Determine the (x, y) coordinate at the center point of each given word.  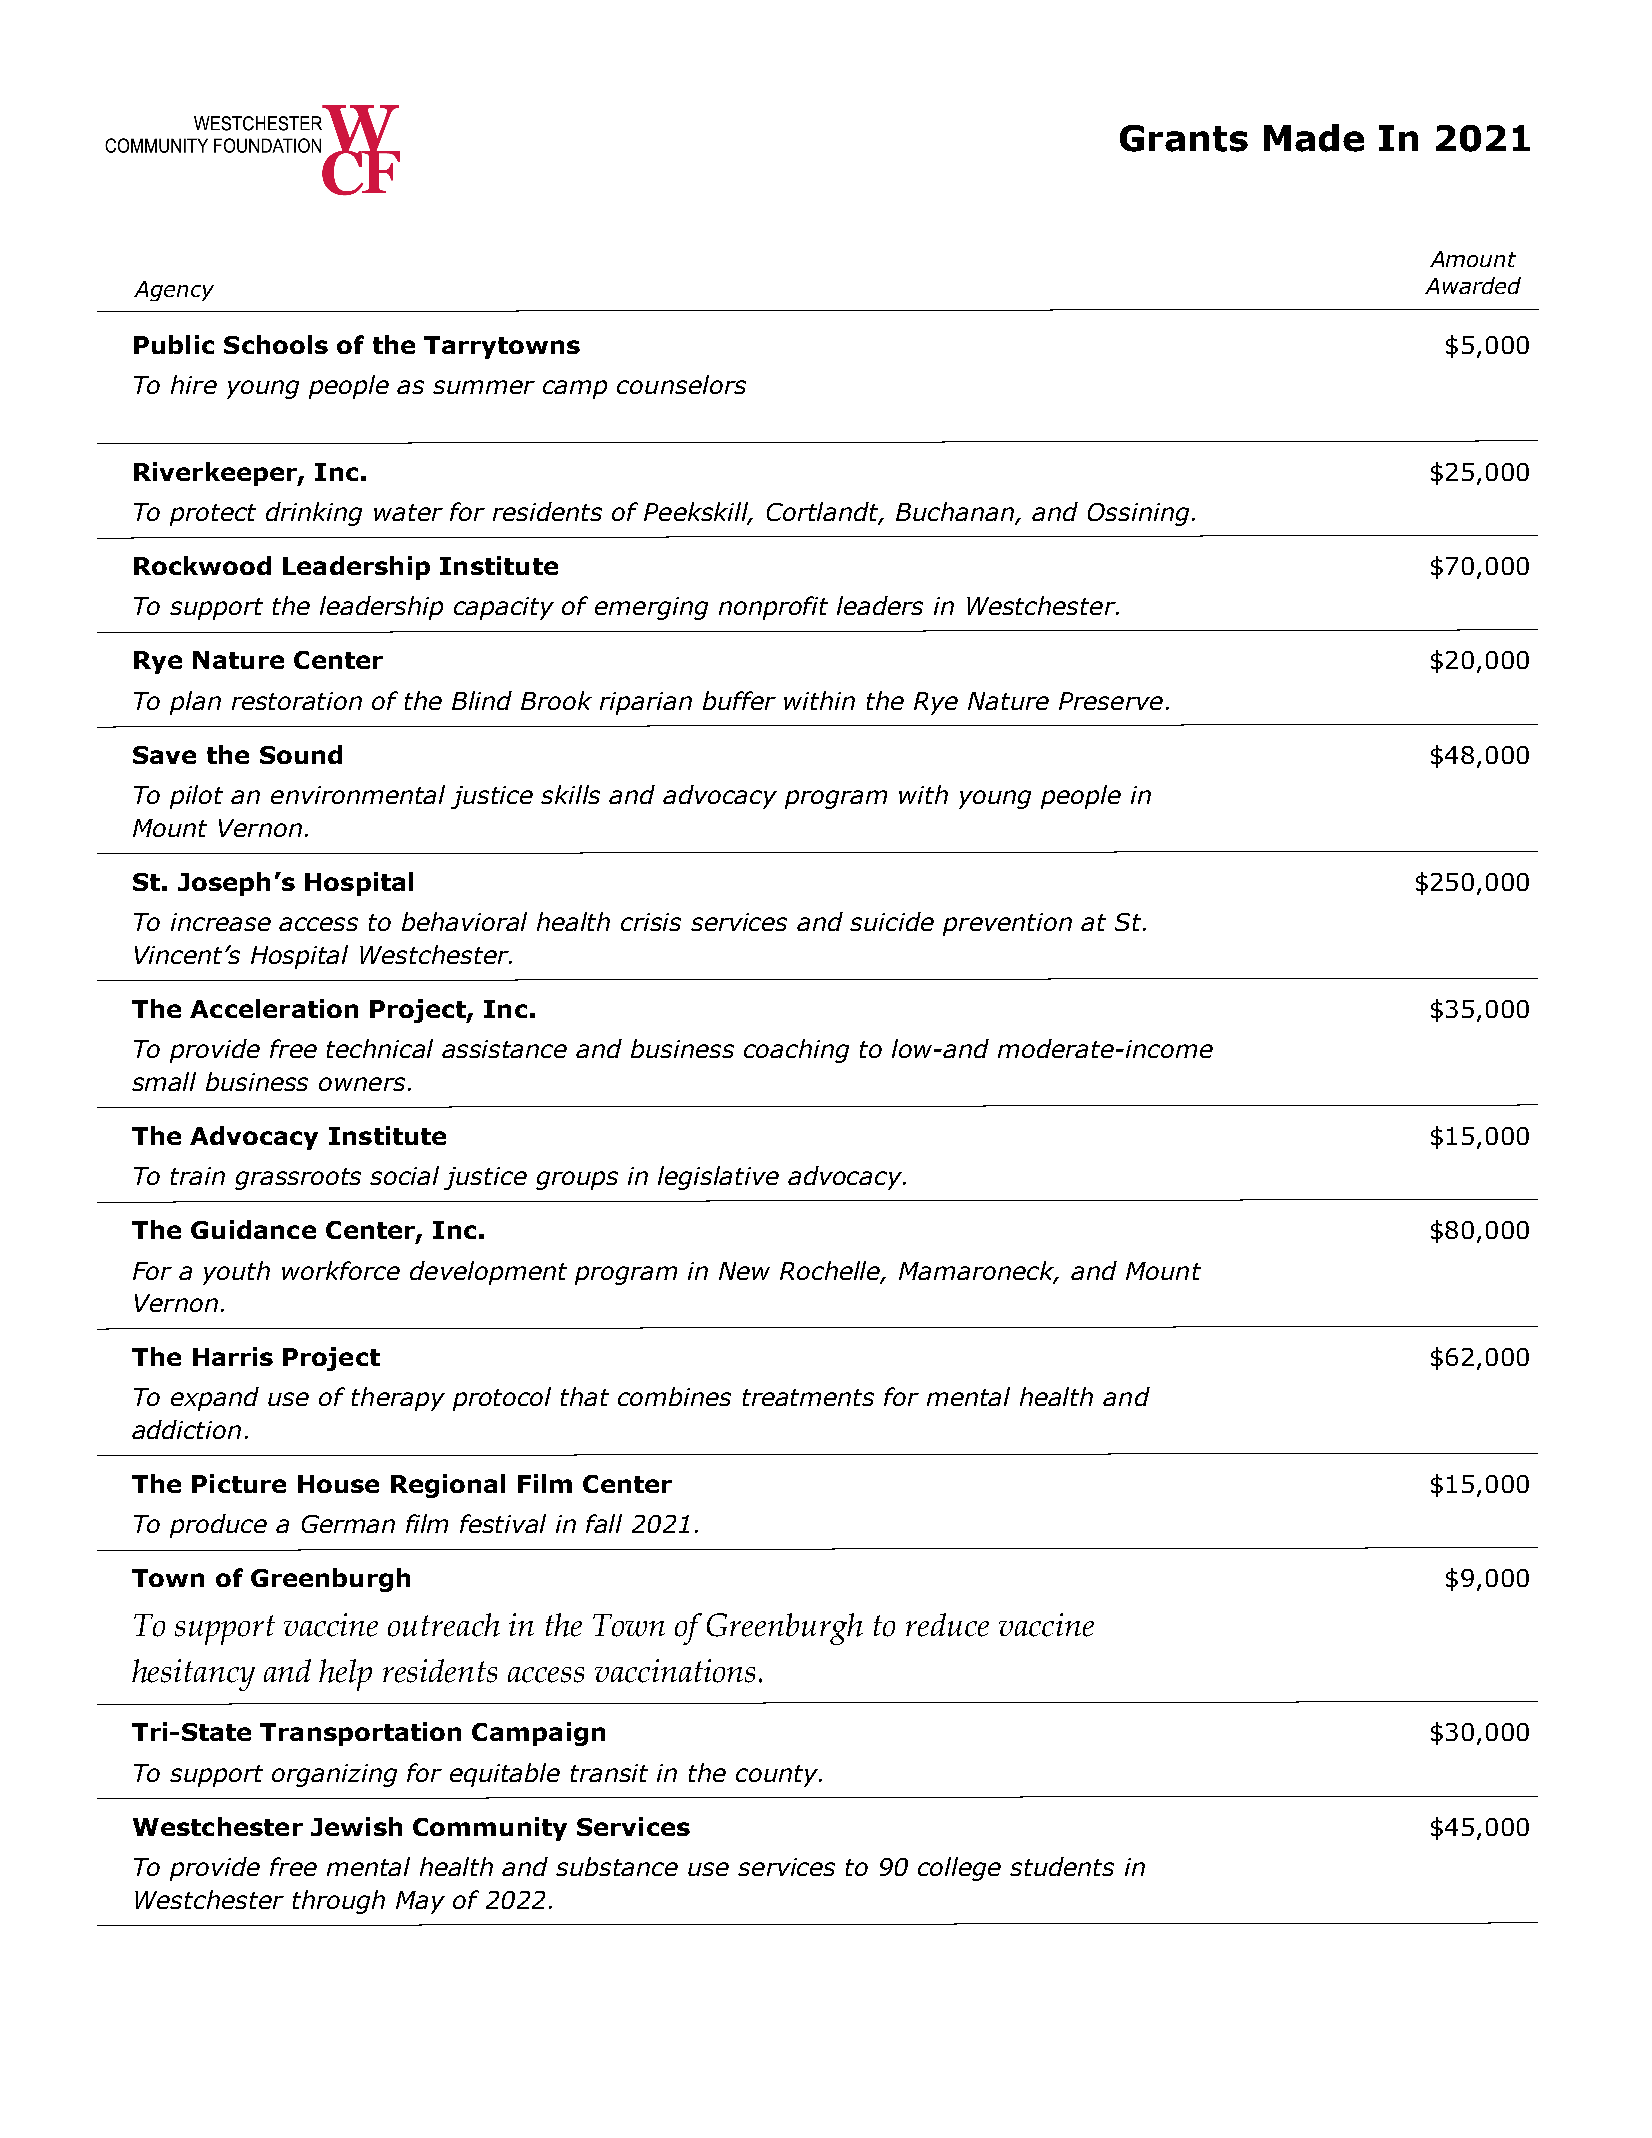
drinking (314, 514)
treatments (808, 1397)
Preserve (1111, 701)
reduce (947, 1625)
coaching (796, 1051)
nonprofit (773, 608)
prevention (1007, 924)
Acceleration (274, 1008)
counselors (681, 384)
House (338, 1484)
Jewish (356, 1826)
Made (1314, 138)
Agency (174, 291)
